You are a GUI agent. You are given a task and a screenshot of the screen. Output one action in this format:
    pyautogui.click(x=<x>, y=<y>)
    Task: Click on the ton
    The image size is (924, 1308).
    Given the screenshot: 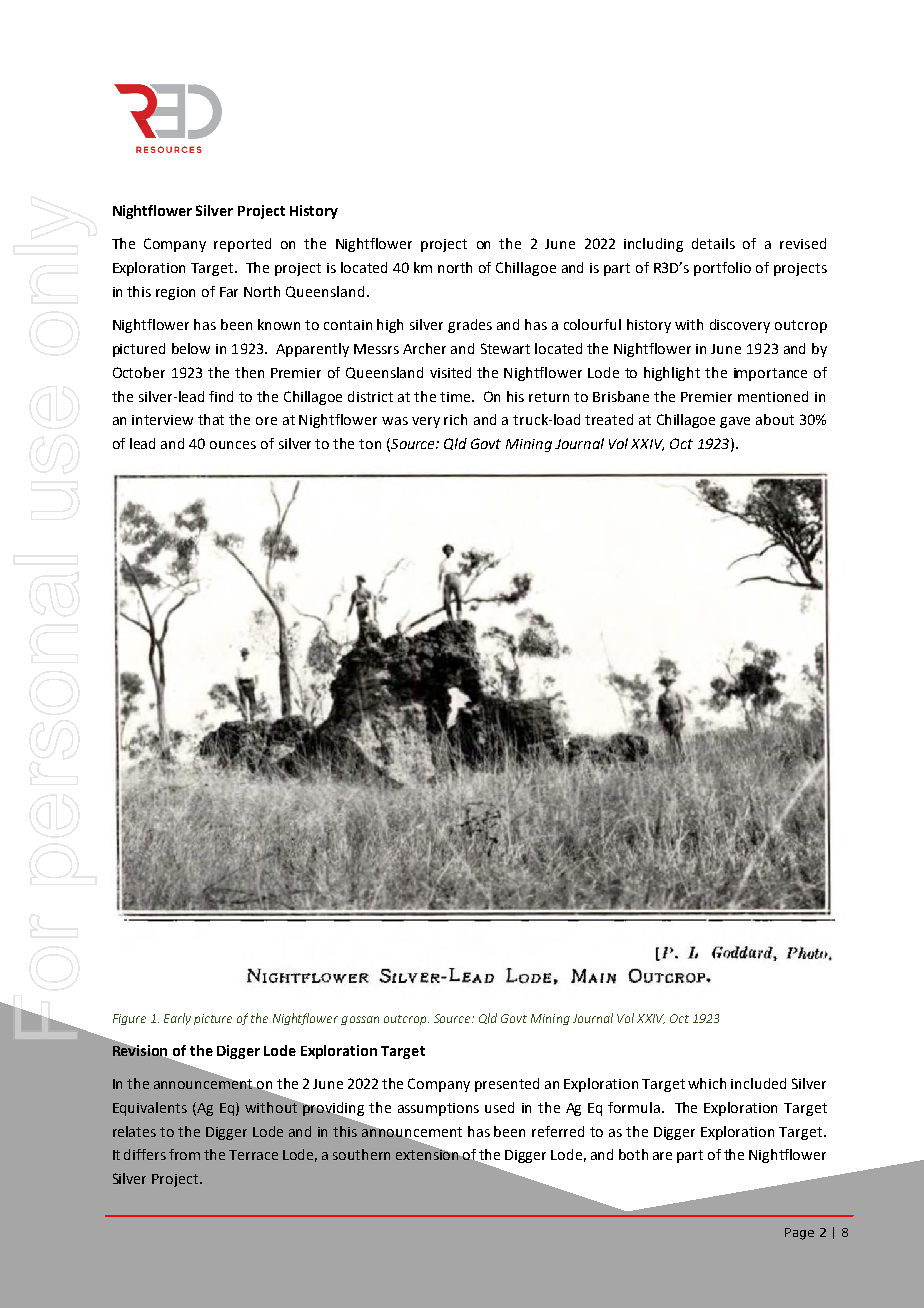 What is the action you would take?
    pyautogui.click(x=370, y=444)
